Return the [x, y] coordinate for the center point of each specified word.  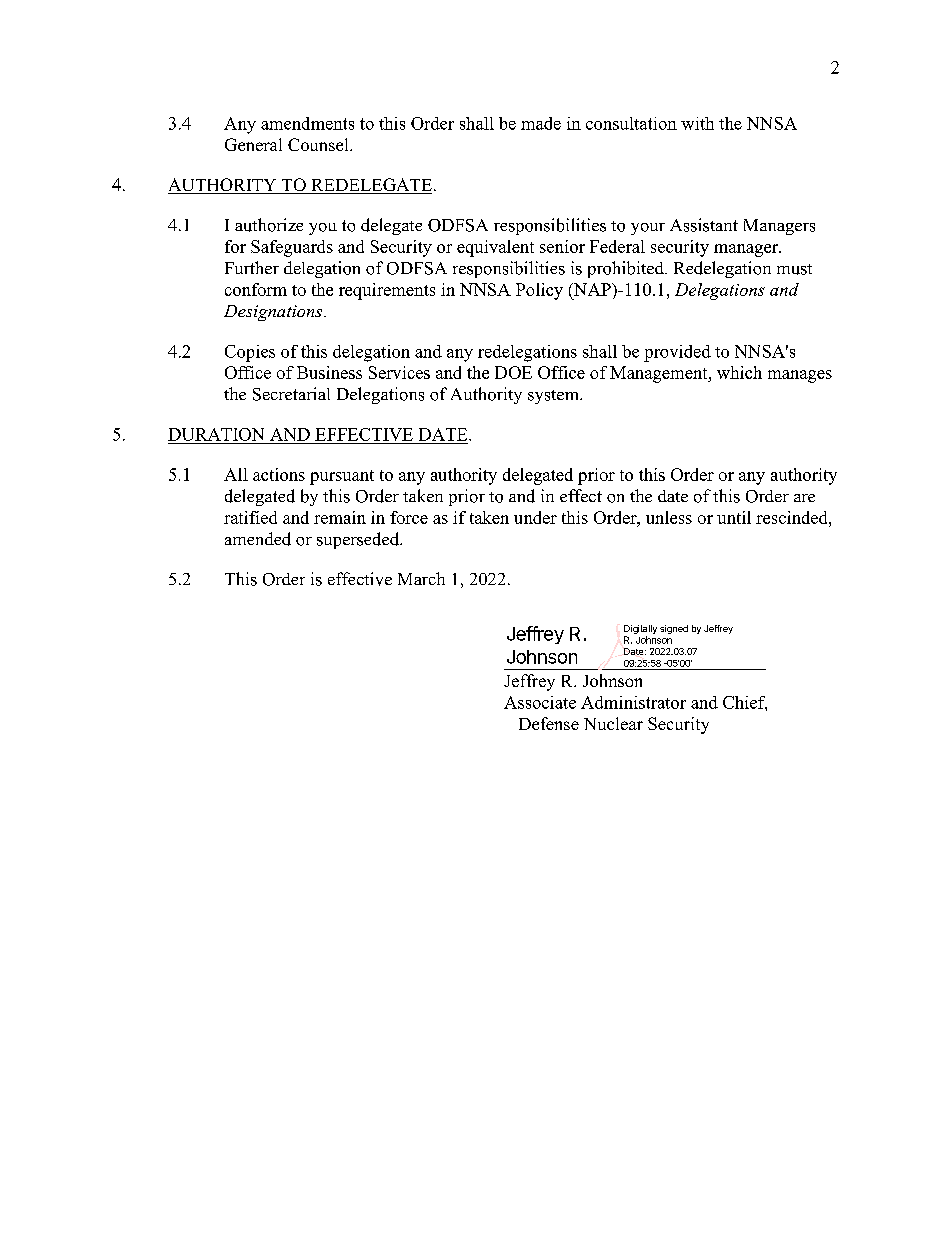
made [541, 123]
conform [256, 289]
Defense [549, 723]
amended [258, 539]
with [697, 123]
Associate [540, 702]
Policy [539, 291]
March [421, 578]
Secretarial [291, 394]
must [794, 269]
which [739, 372]
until [734, 517]
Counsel [319, 144]
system [554, 397]
